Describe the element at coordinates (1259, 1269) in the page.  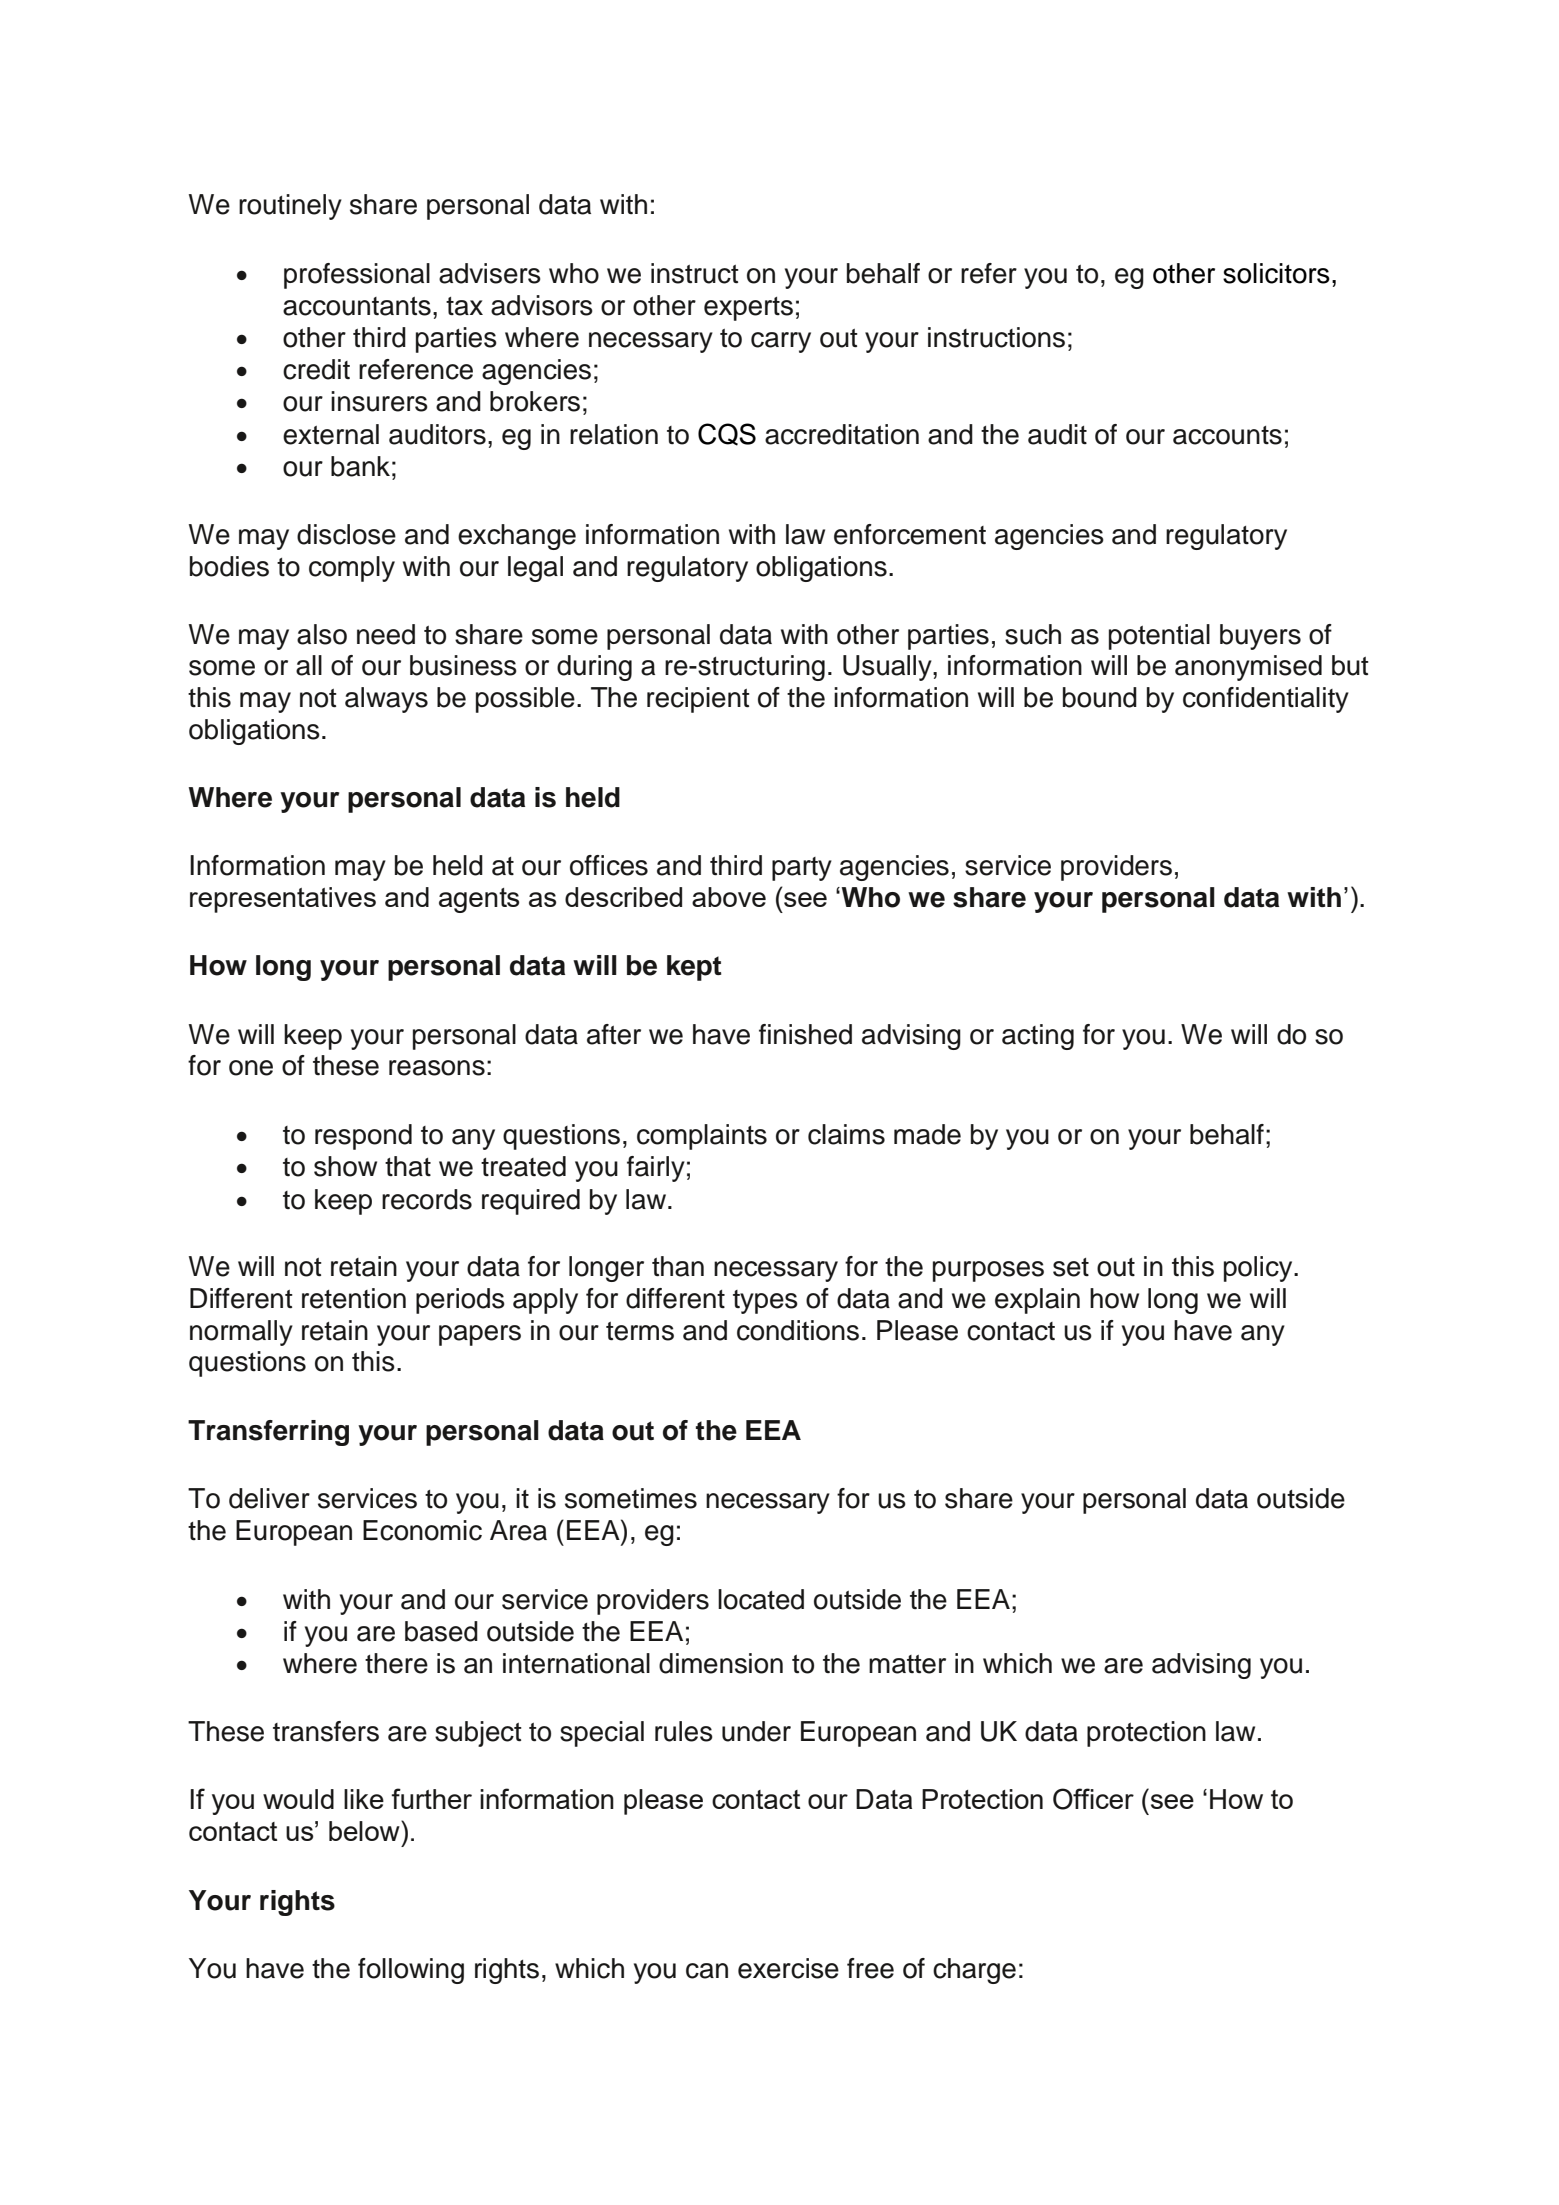
I see `policy` at that location.
